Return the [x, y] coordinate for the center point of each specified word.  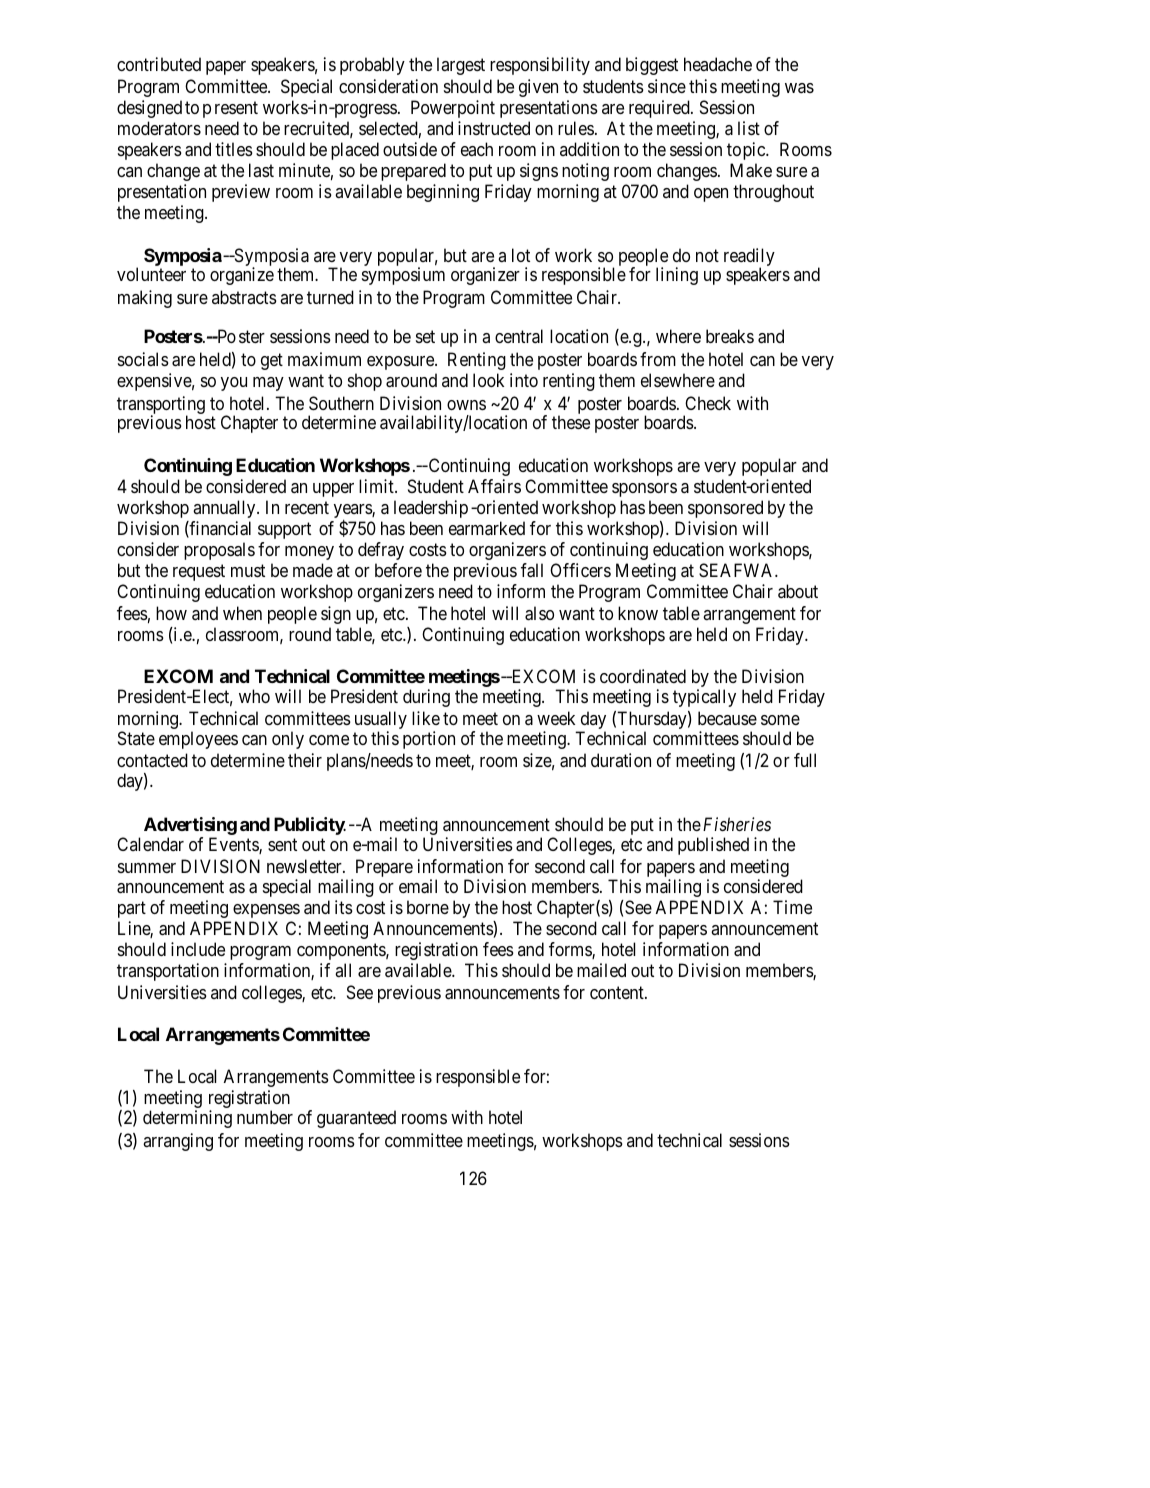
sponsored [725, 509]
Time [792, 907]
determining [187, 1119]
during [426, 698]
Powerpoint [453, 109]
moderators [159, 128]
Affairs [494, 486]
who [254, 696]
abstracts [244, 297]
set [425, 337]
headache [718, 64]
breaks [730, 336]
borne [428, 907]
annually [225, 509]
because [727, 718]
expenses [266, 911]
